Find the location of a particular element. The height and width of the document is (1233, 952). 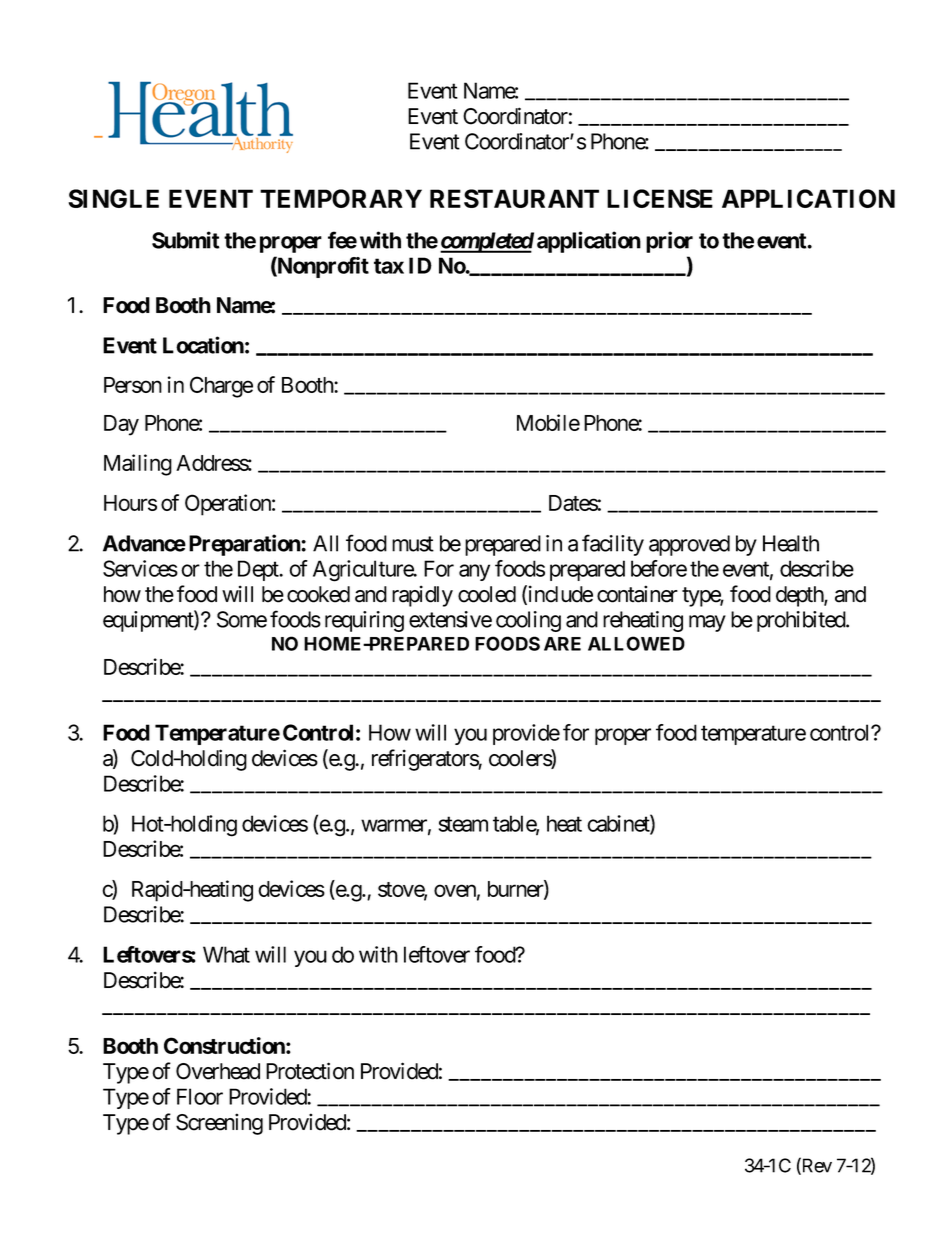

Floor is located at coordinates (200, 1096).
